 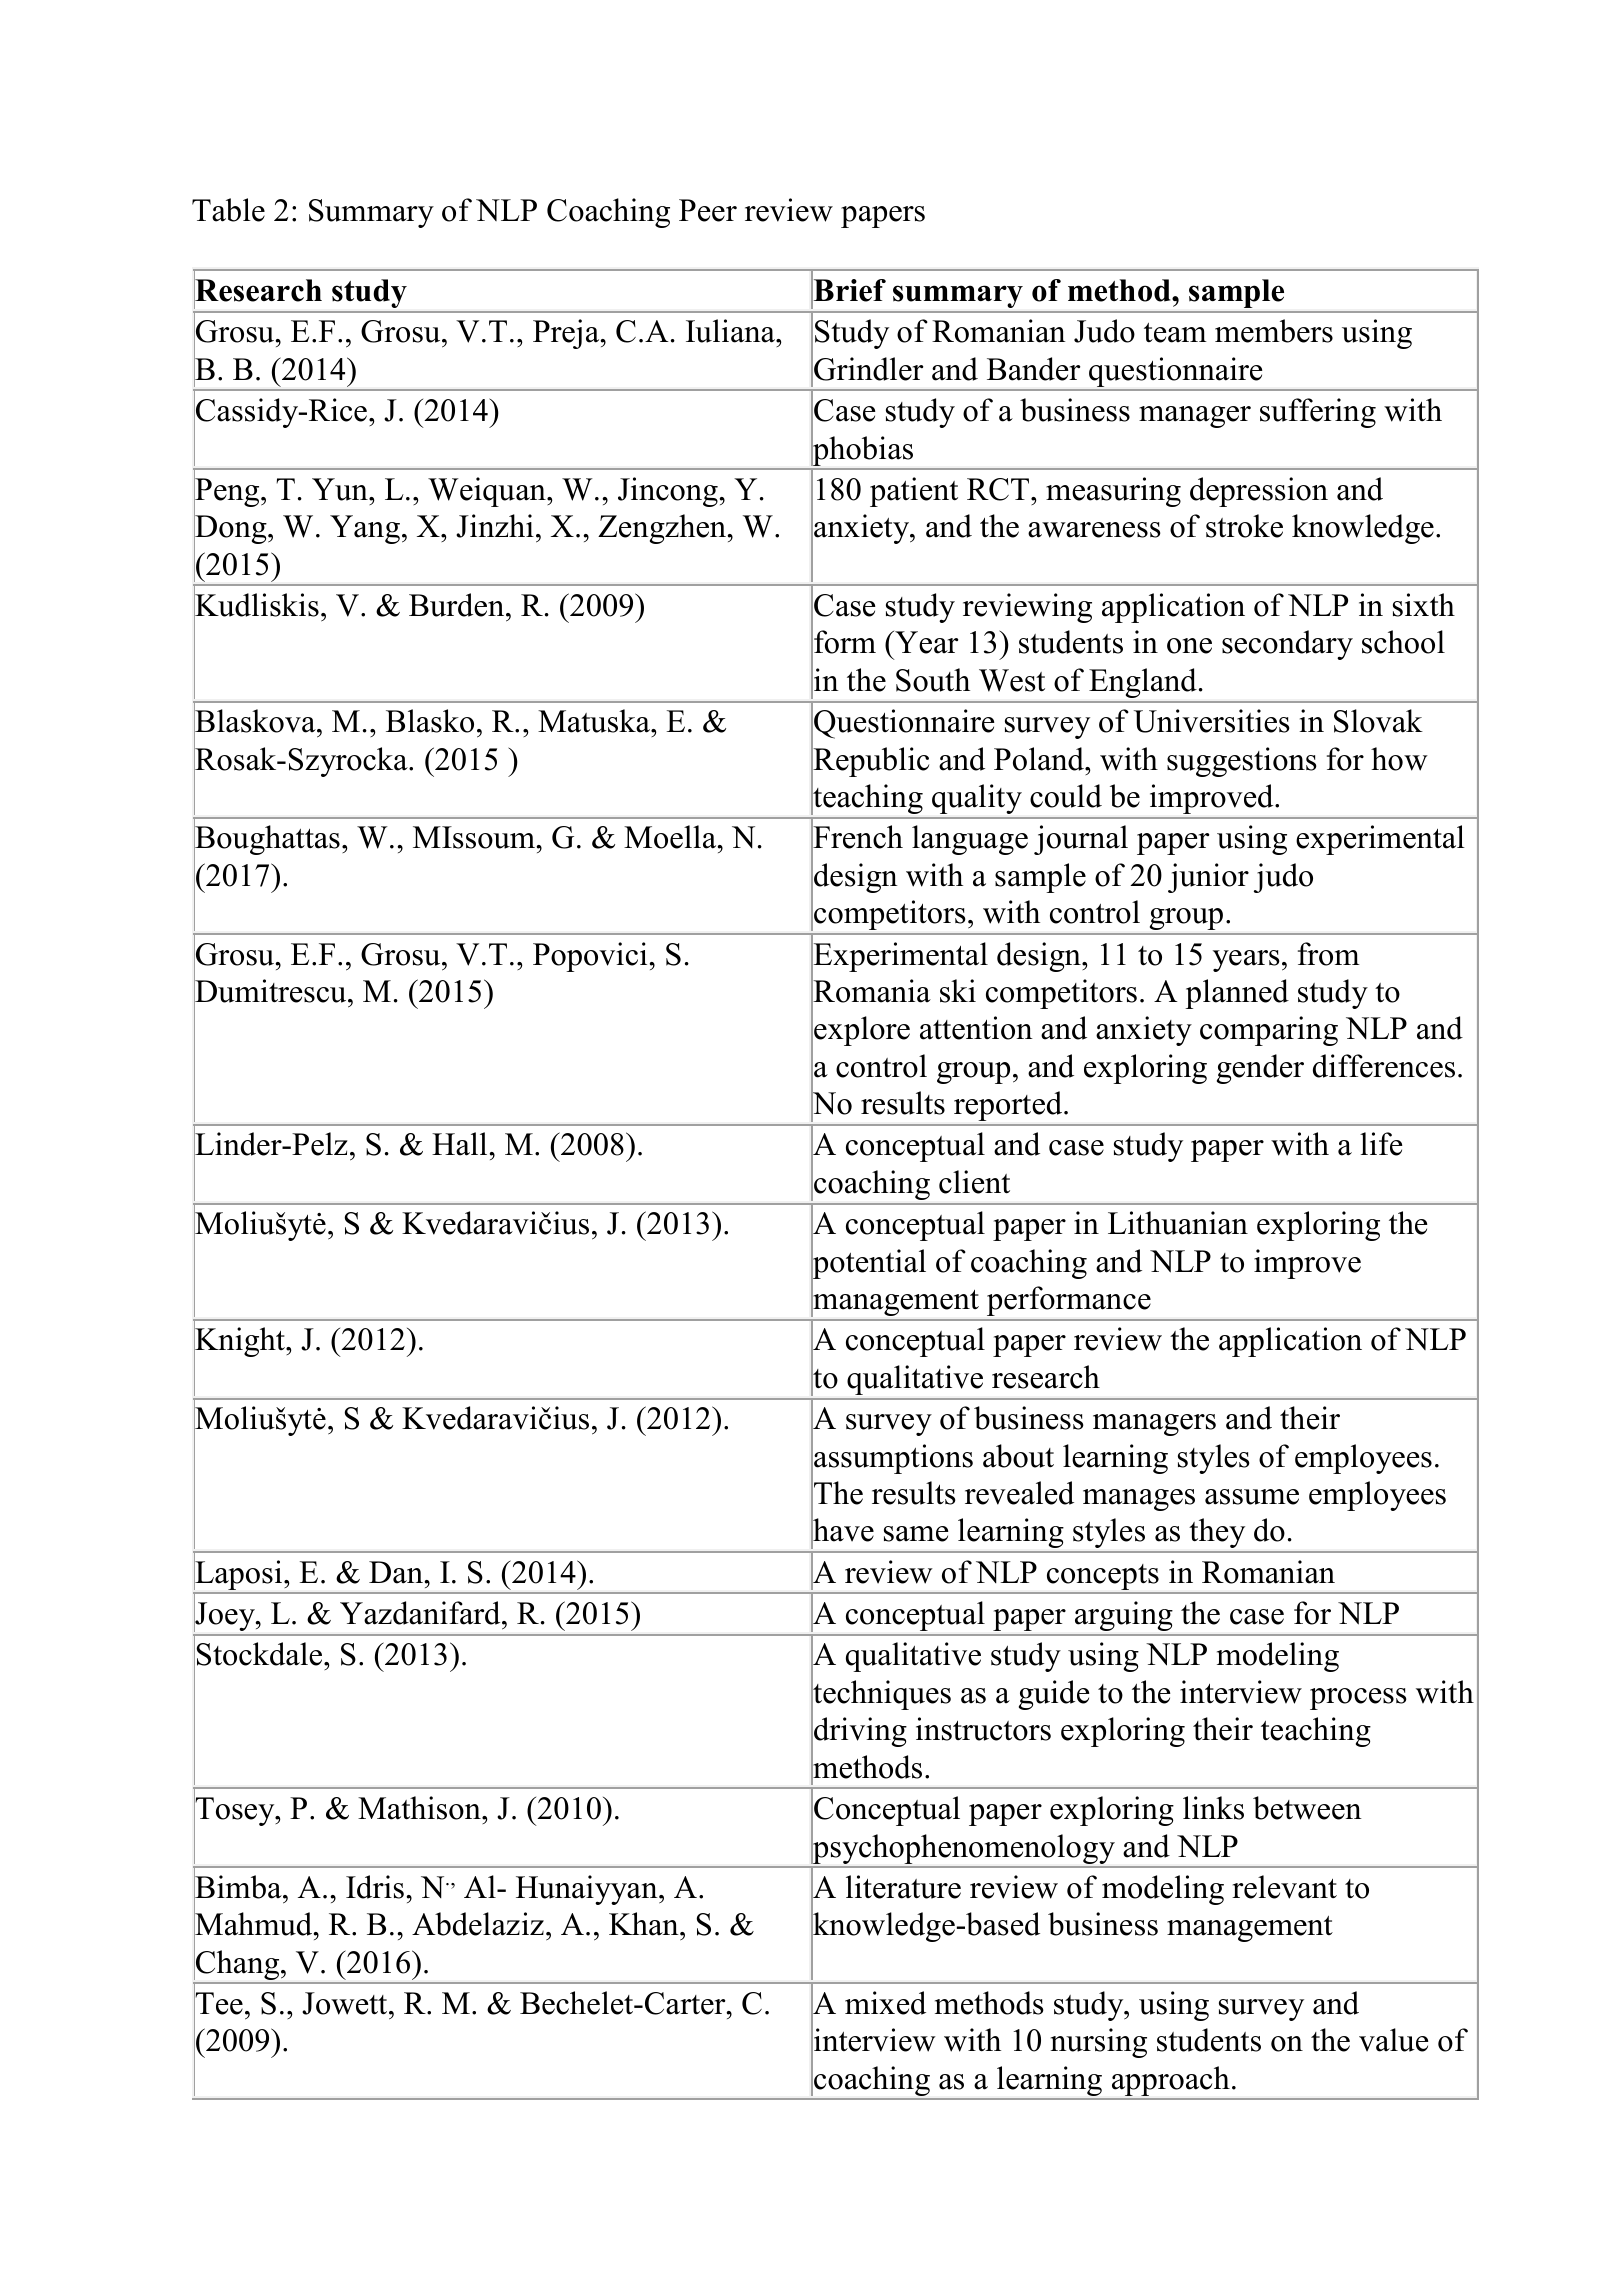 What do you see at coordinates (1274, 331) in the page?
I see `members` at bounding box center [1274, 331].
